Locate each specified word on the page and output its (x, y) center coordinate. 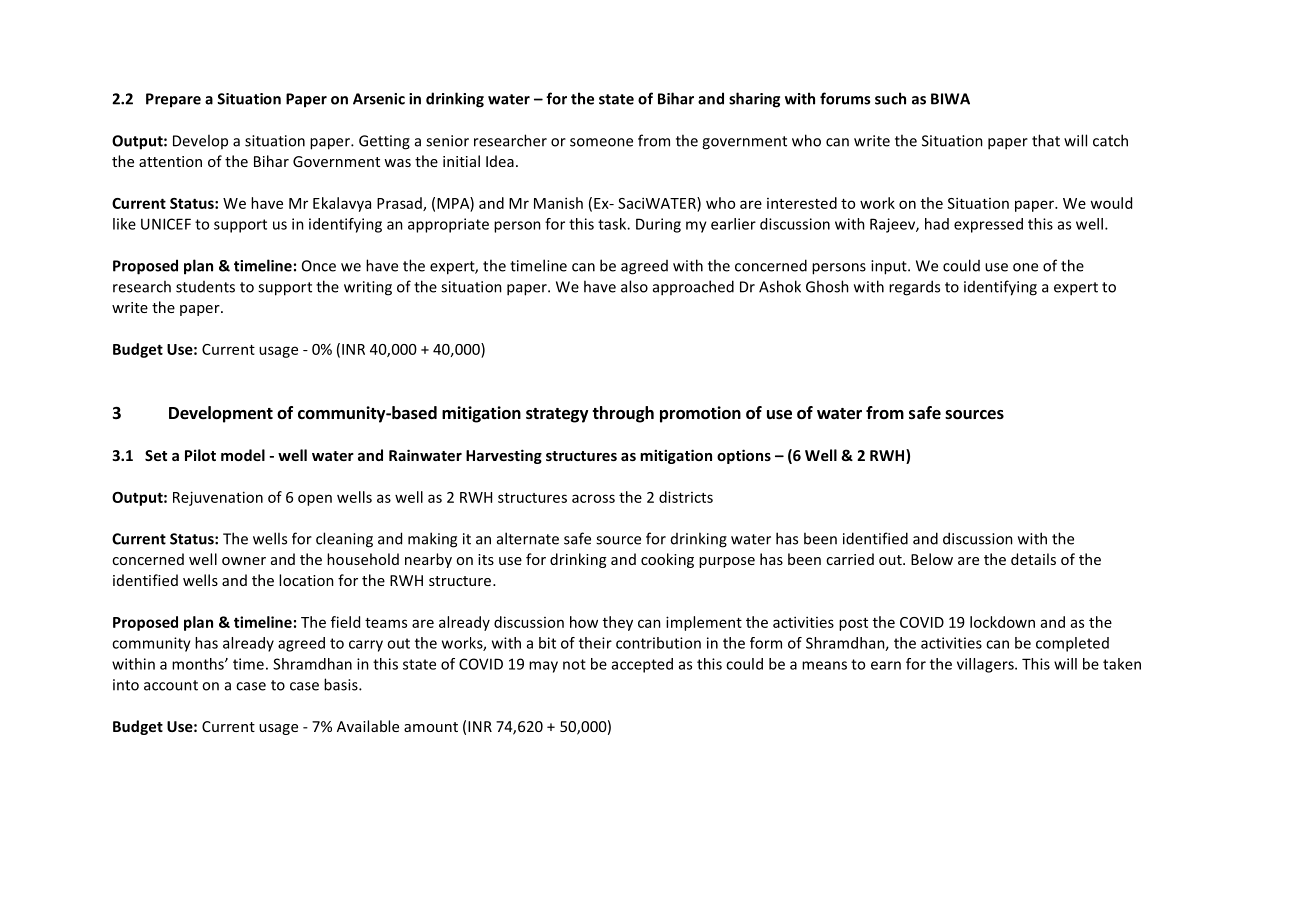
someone (601, 142)
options (744, 456)
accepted (642, 665)
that (1046, 140)
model (243, 455)
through (623, 414)
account (171, 685)
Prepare (173, 100)
